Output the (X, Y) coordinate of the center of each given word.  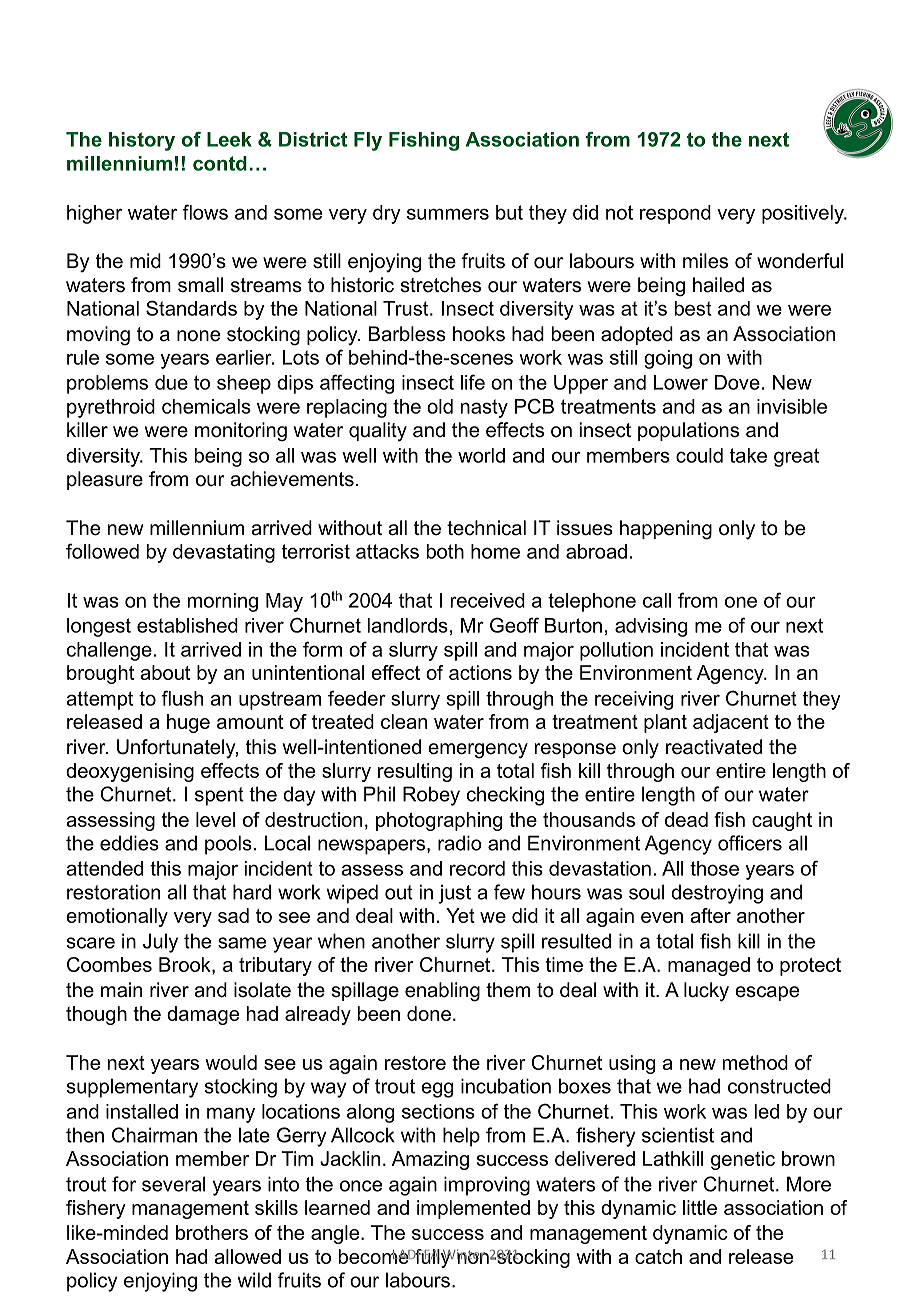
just (455, 894)
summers (448, 214)
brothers (212, 1232)
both (445, 551)
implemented (473, 1209)
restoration (113, 892)
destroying (717, 894)
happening (666, 530)
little (700, 1207)
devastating (224, 553)
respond (675, 214)
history (142, 141)
